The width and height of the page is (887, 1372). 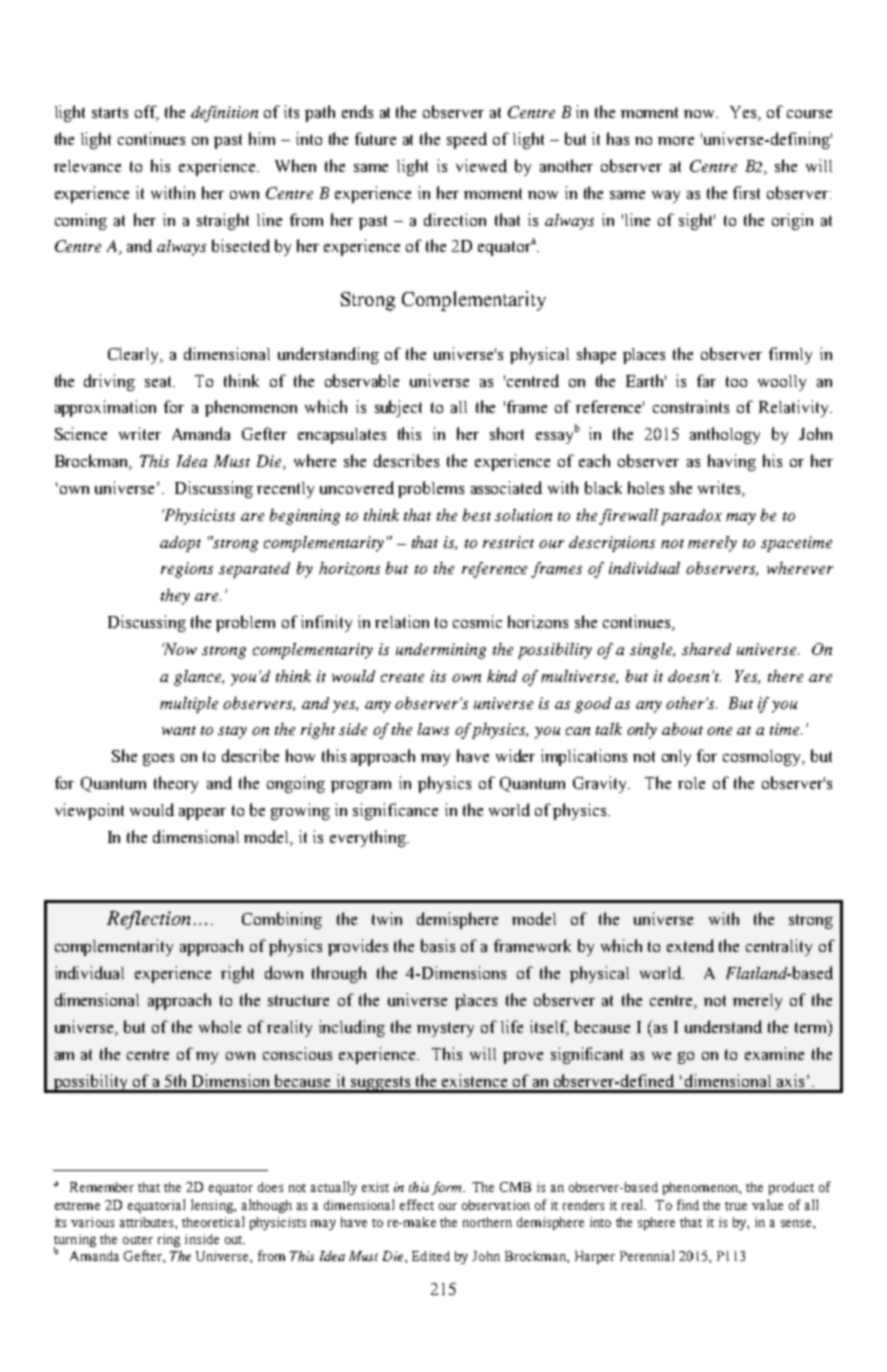 I want to click on theory, so click(x=176, y=784).
